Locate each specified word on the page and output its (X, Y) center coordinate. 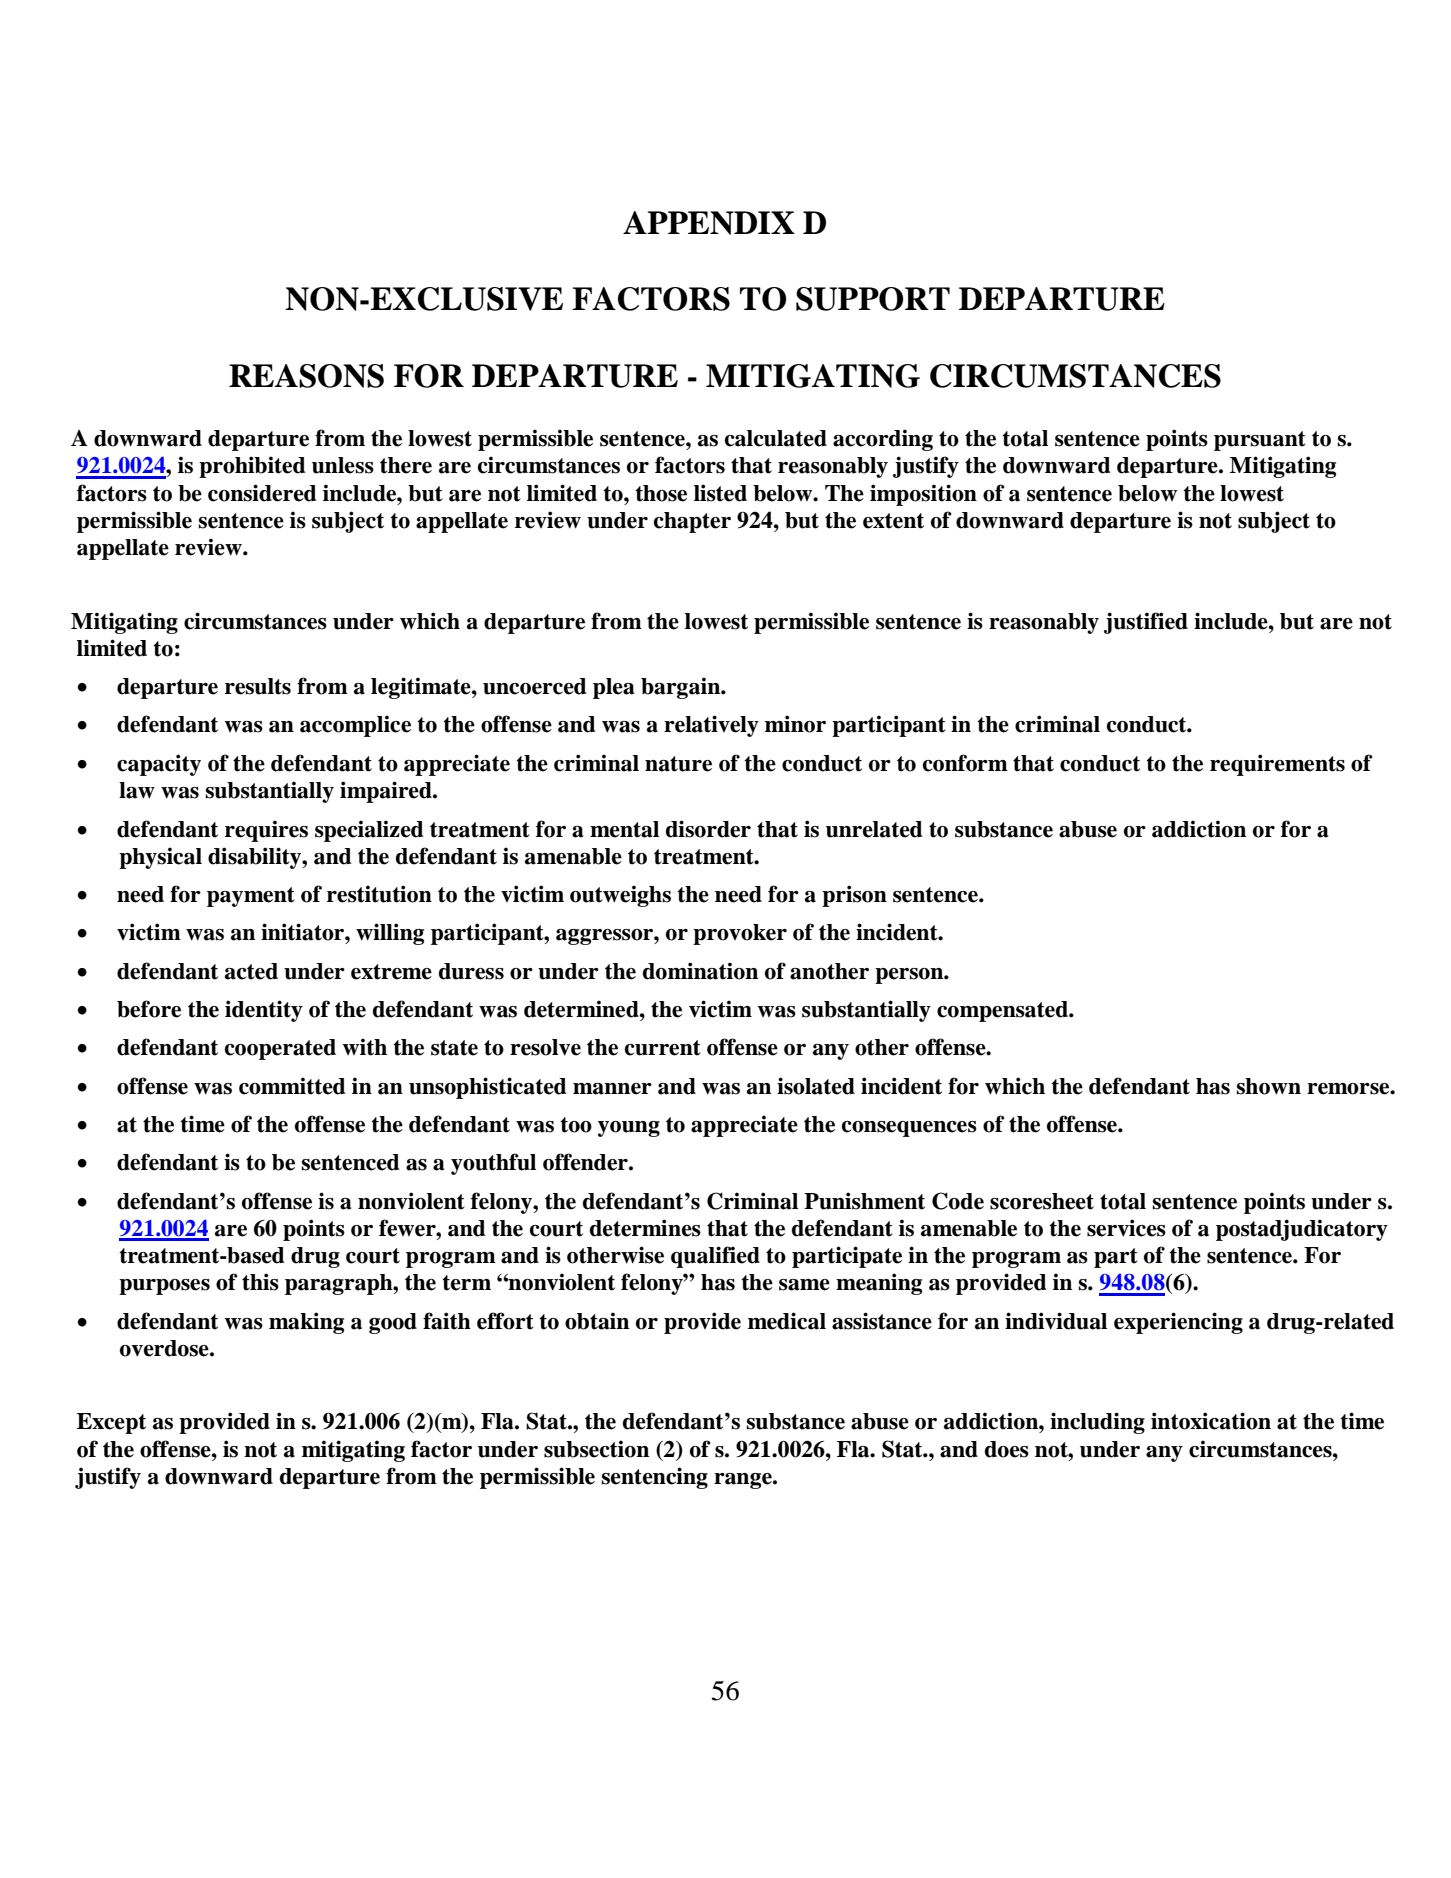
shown (1268, 1086)
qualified (715, 1257)
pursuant (1260, 441)
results (258, 686)
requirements (1277, 765)
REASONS (306, 376)
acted (251, 971)
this (260, 1282)
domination (700, 971)
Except (111, 1423)
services (1126, 1228)
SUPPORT (873, 299)
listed (720, 493)
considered (262, 493)
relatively (711, 726)
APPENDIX (709, 223)
